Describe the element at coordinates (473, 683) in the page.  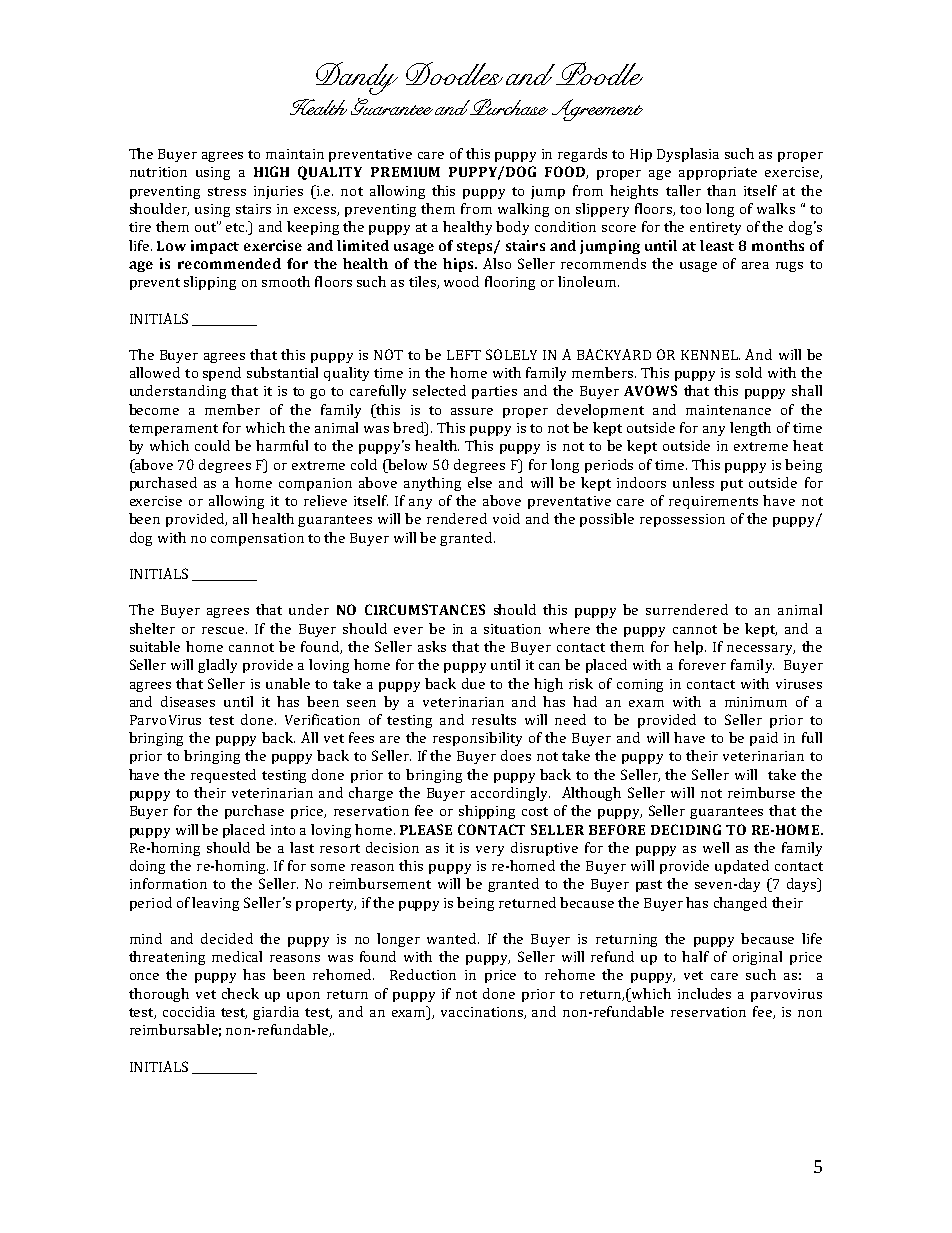
I see `due` at that location.
